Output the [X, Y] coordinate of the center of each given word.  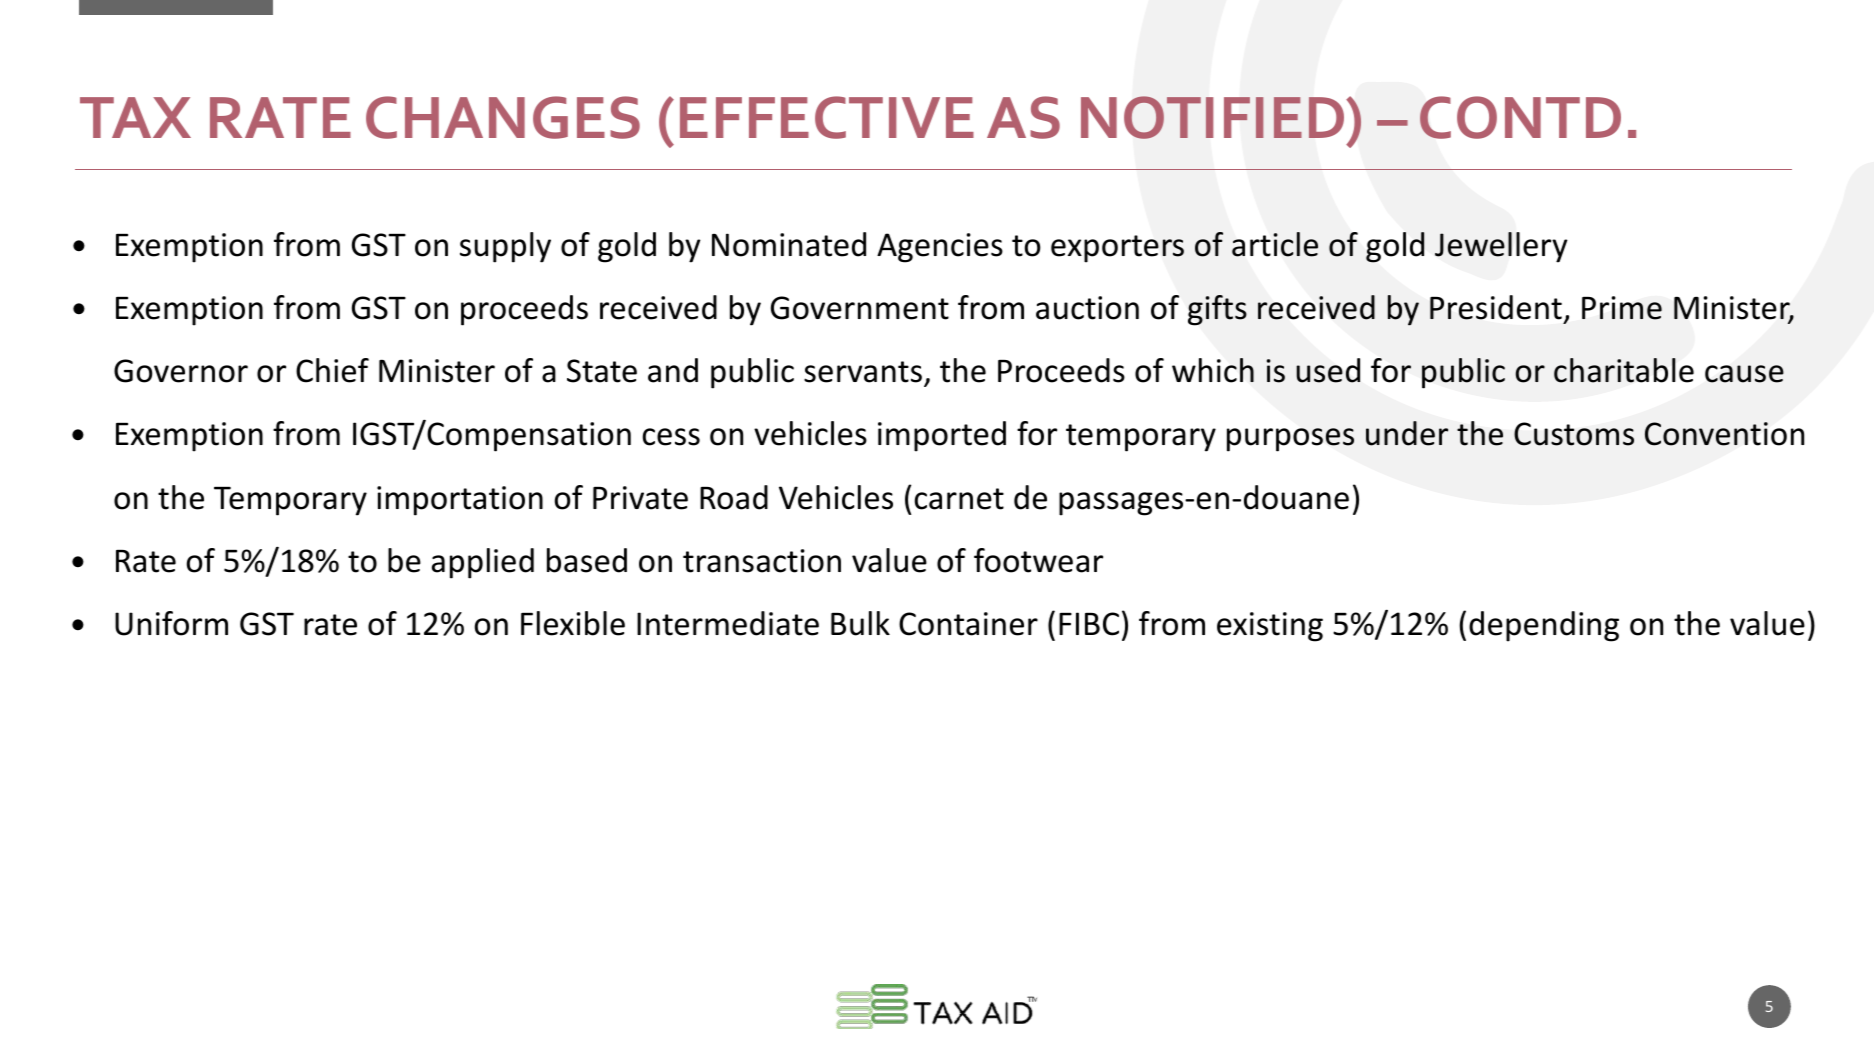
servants [863, 372]
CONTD [1520, 117]
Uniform [171, 623]
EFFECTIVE [827, 117]
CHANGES [503, 117]
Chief [332, 370]
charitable [1624, 370]
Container [968, 624]
